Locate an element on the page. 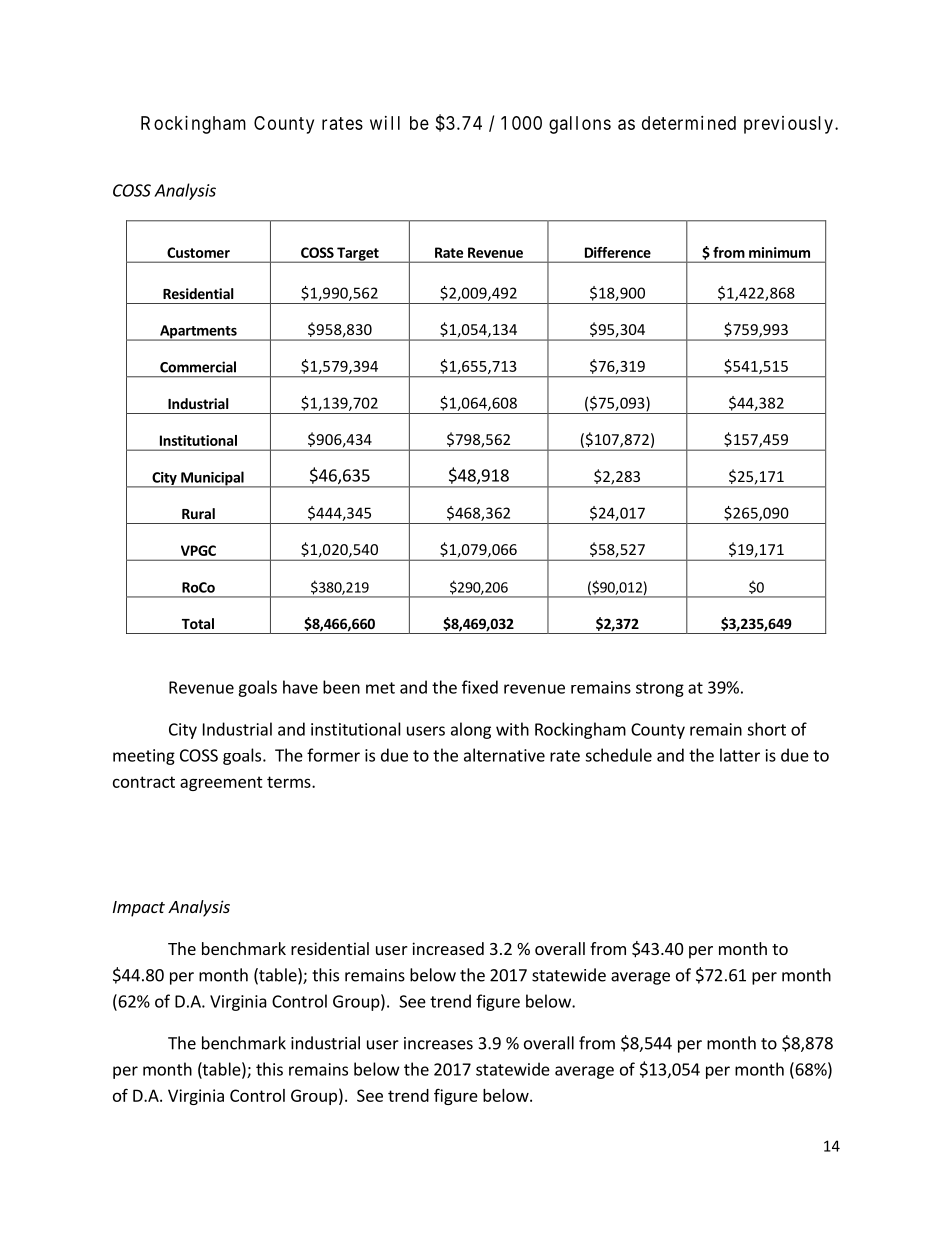  minimum is located at coordinates (779, 252).
